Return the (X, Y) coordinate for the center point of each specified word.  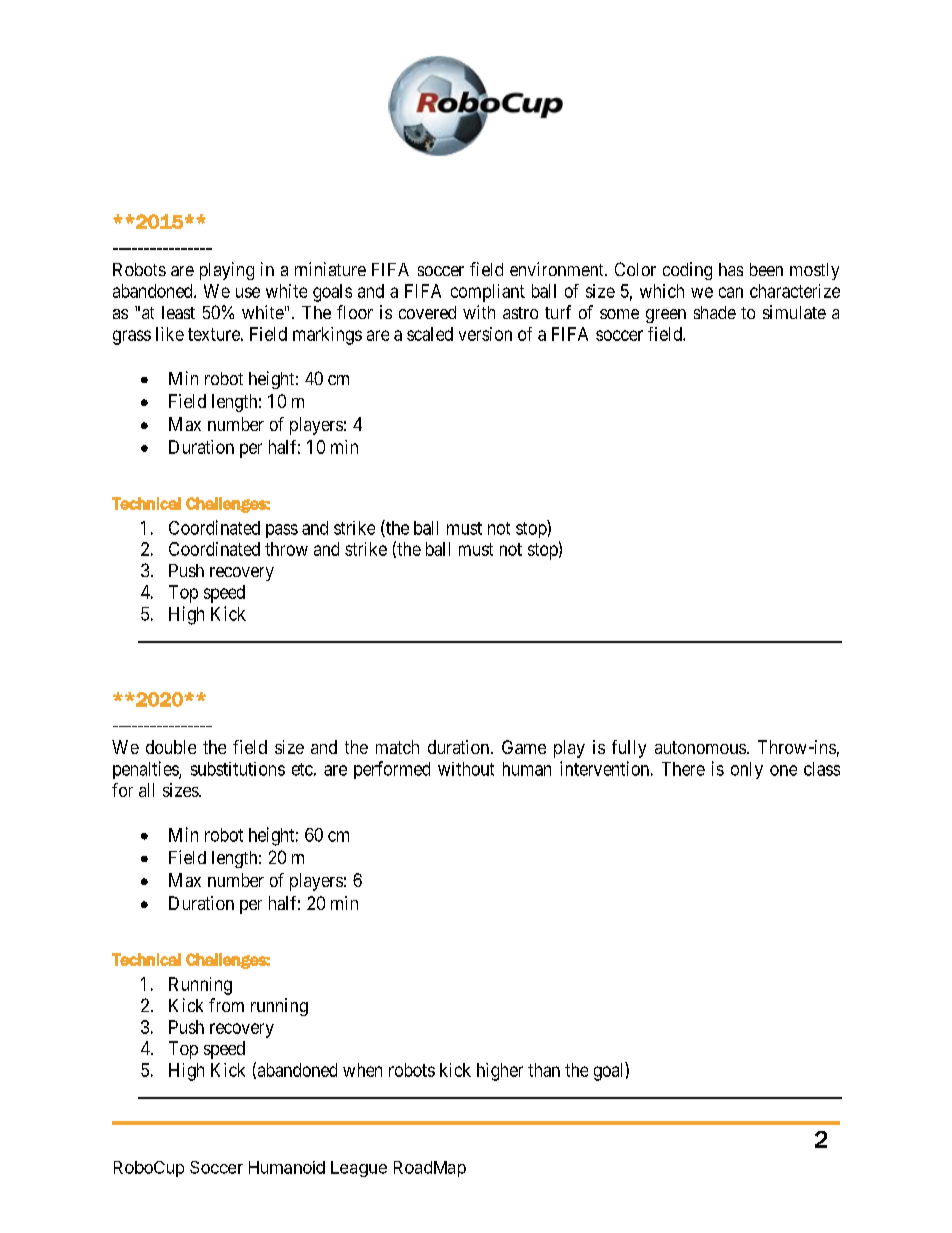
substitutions (238, 769)
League (359, 1169)
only (747, 770)
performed (392, 770)
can (731, 292)
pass (282, 531)
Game (524, 747)
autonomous (700, 747)
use (248, 292)
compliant (488, 293)
